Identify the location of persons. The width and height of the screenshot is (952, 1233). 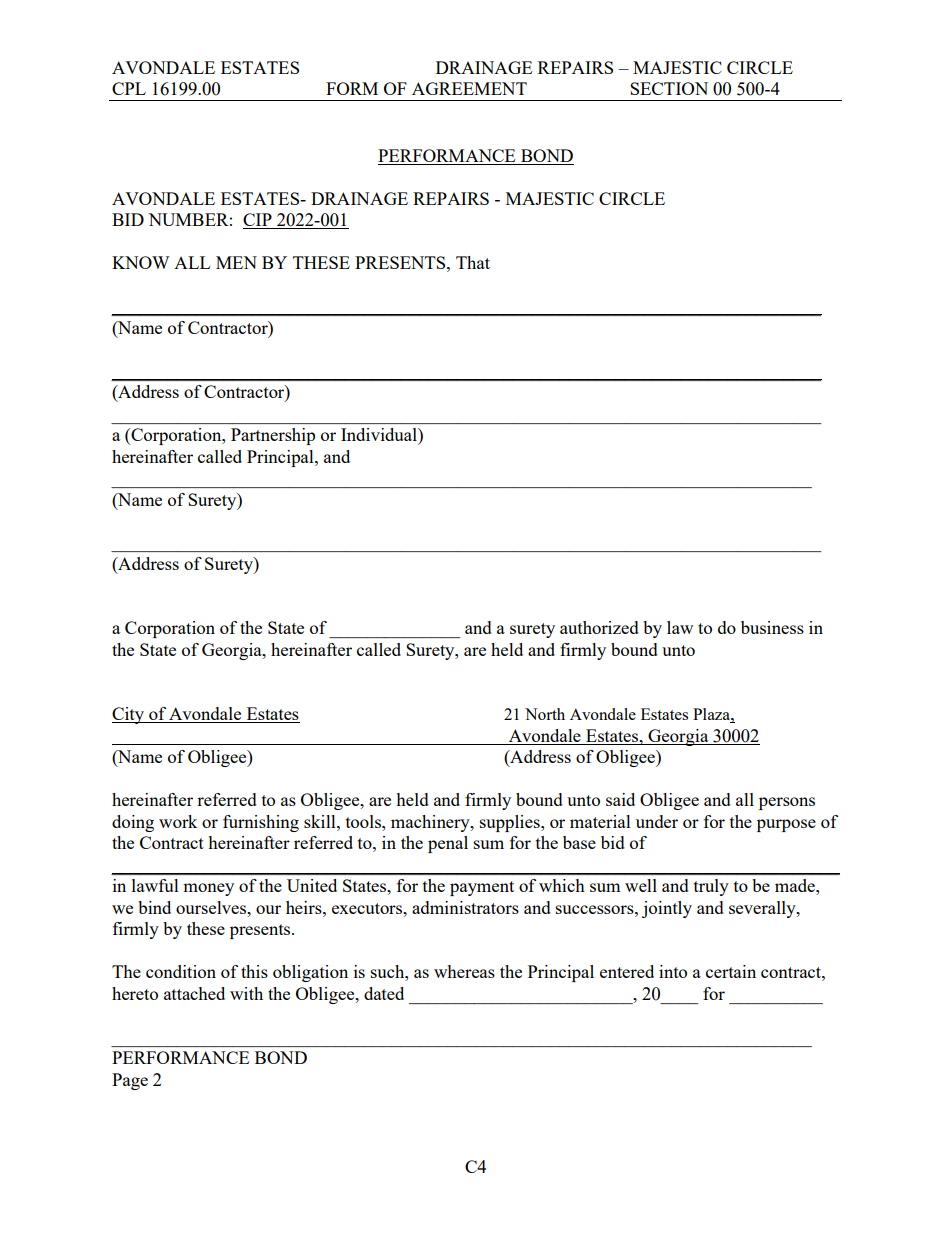
(787, 803).
